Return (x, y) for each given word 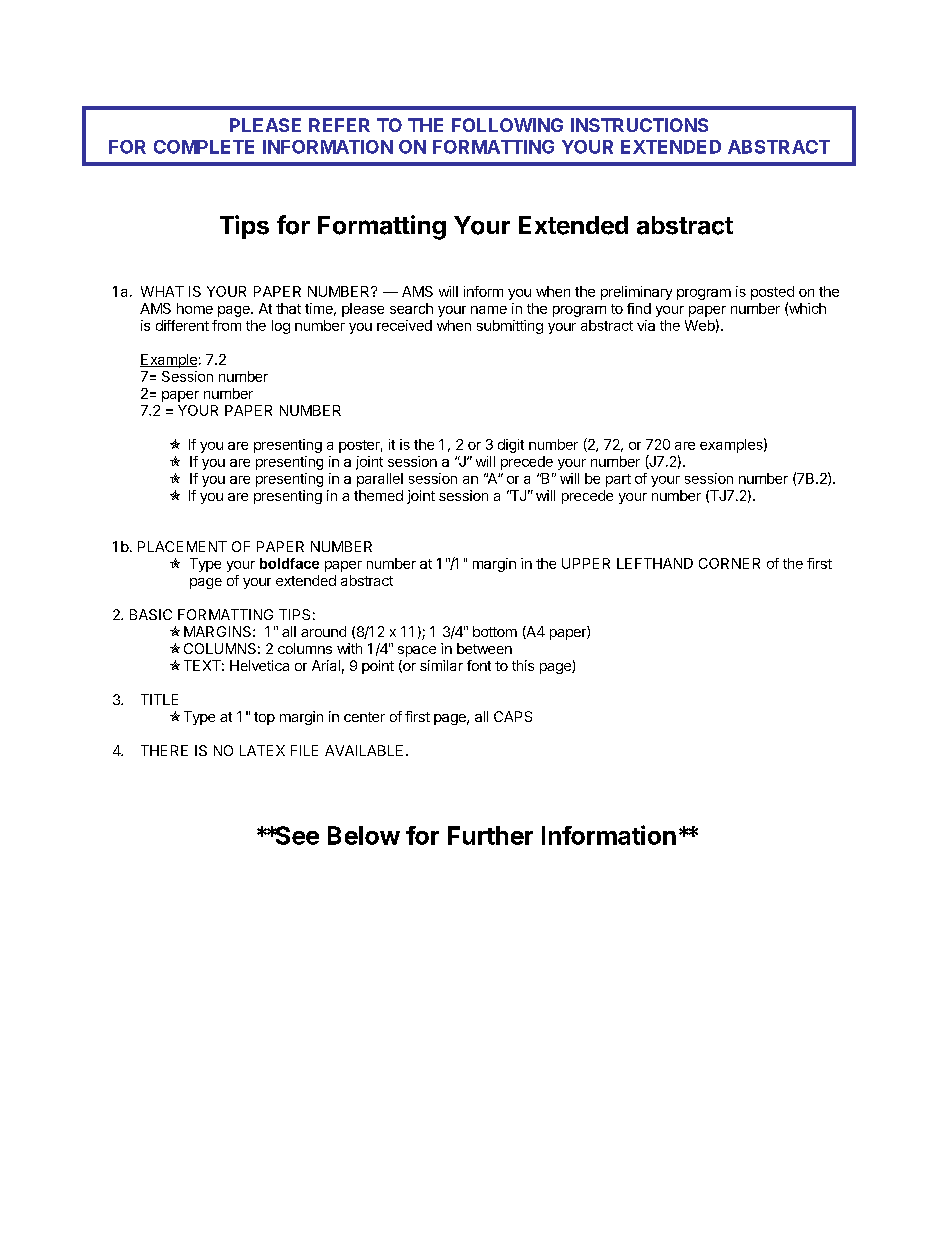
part (618, 480)
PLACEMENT (182, 546)
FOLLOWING (507, 125)
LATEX (262, 750)
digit (511, 446)
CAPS (513, 716)
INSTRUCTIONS (639, 125)
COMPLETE (204, 147)
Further (490, 835)
